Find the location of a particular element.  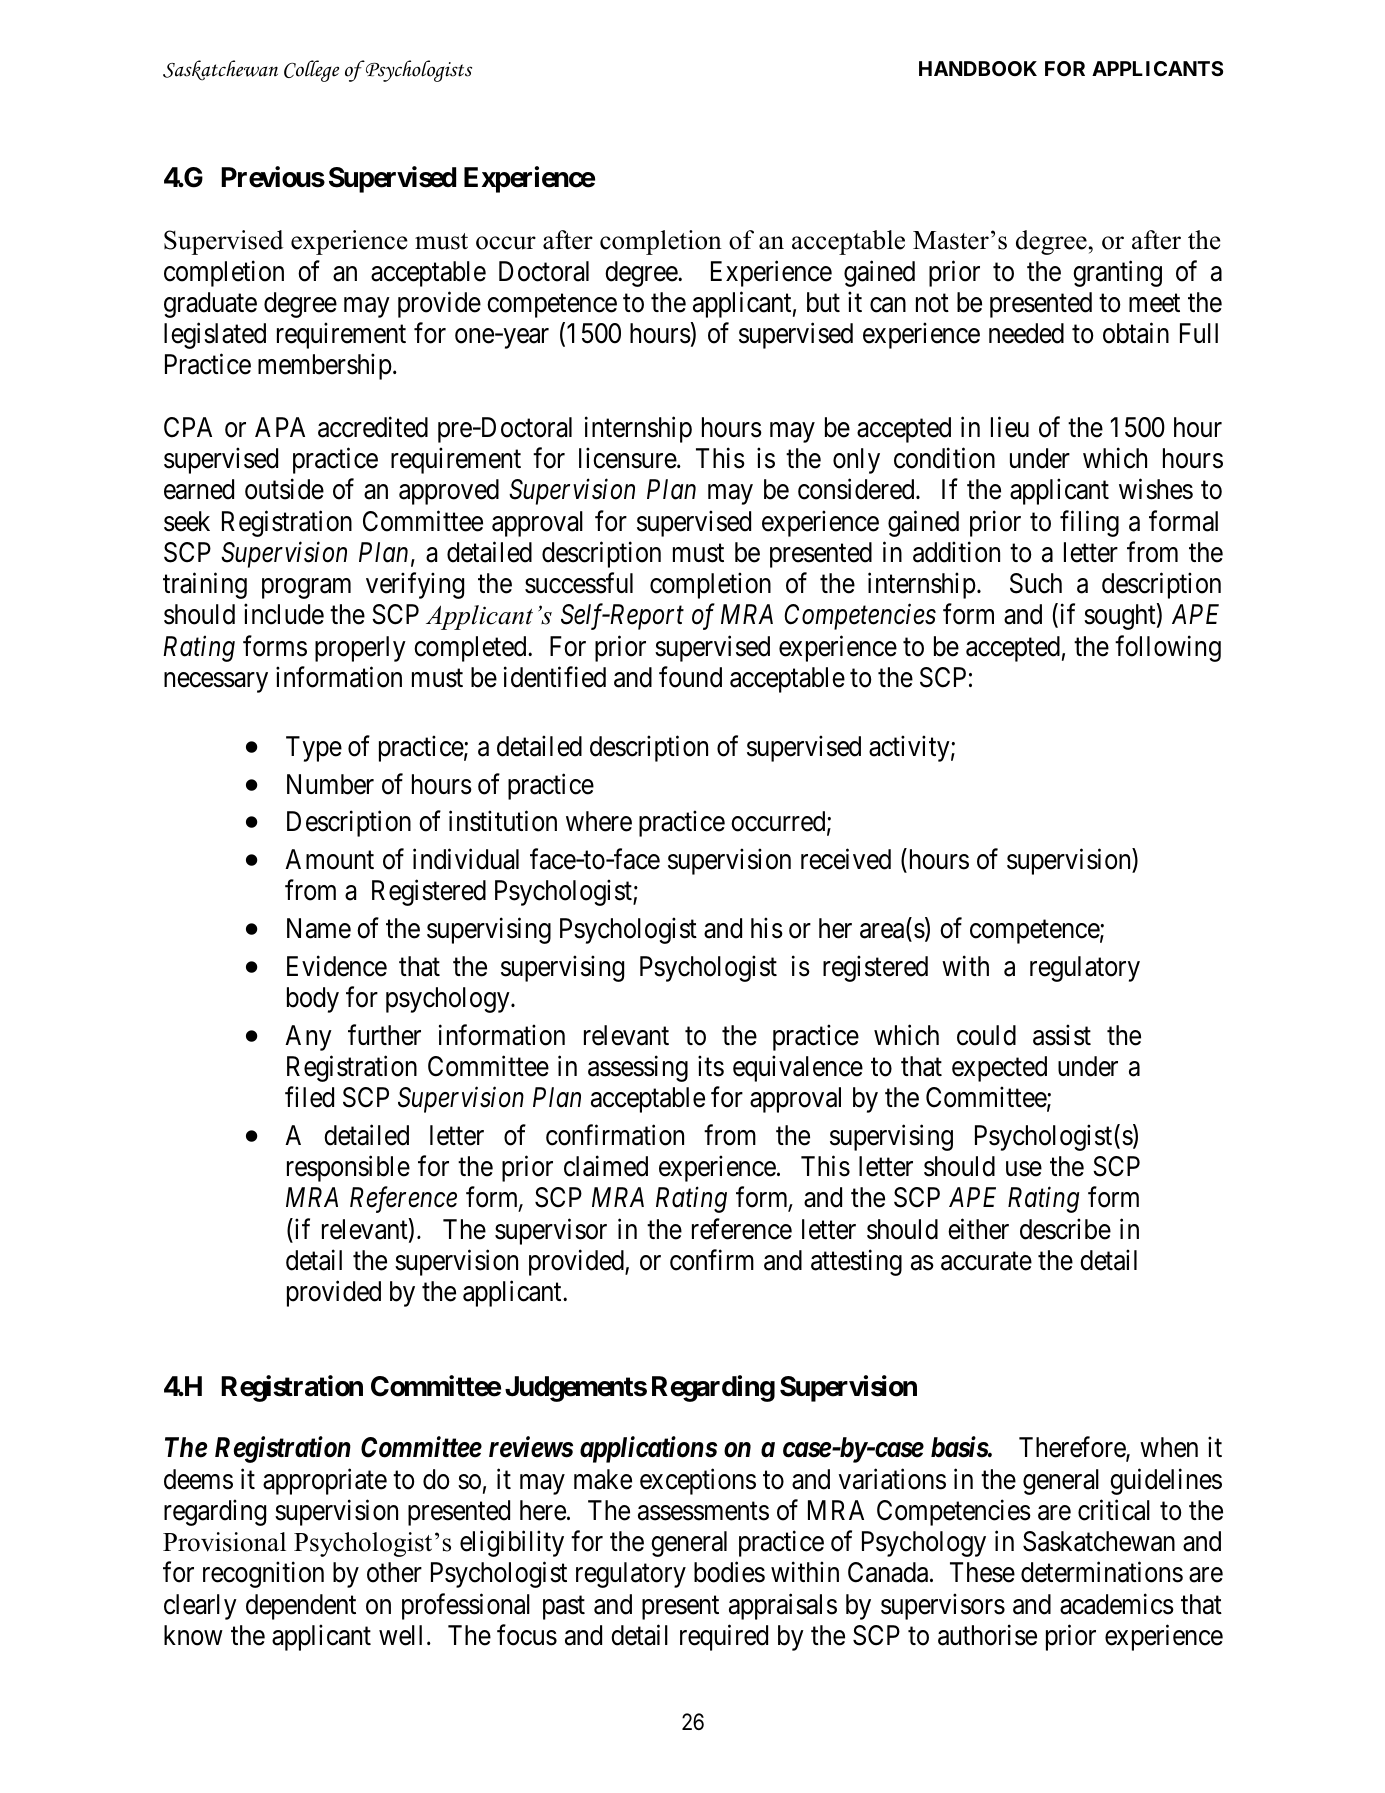

College is located at coordinates (311, 71).
